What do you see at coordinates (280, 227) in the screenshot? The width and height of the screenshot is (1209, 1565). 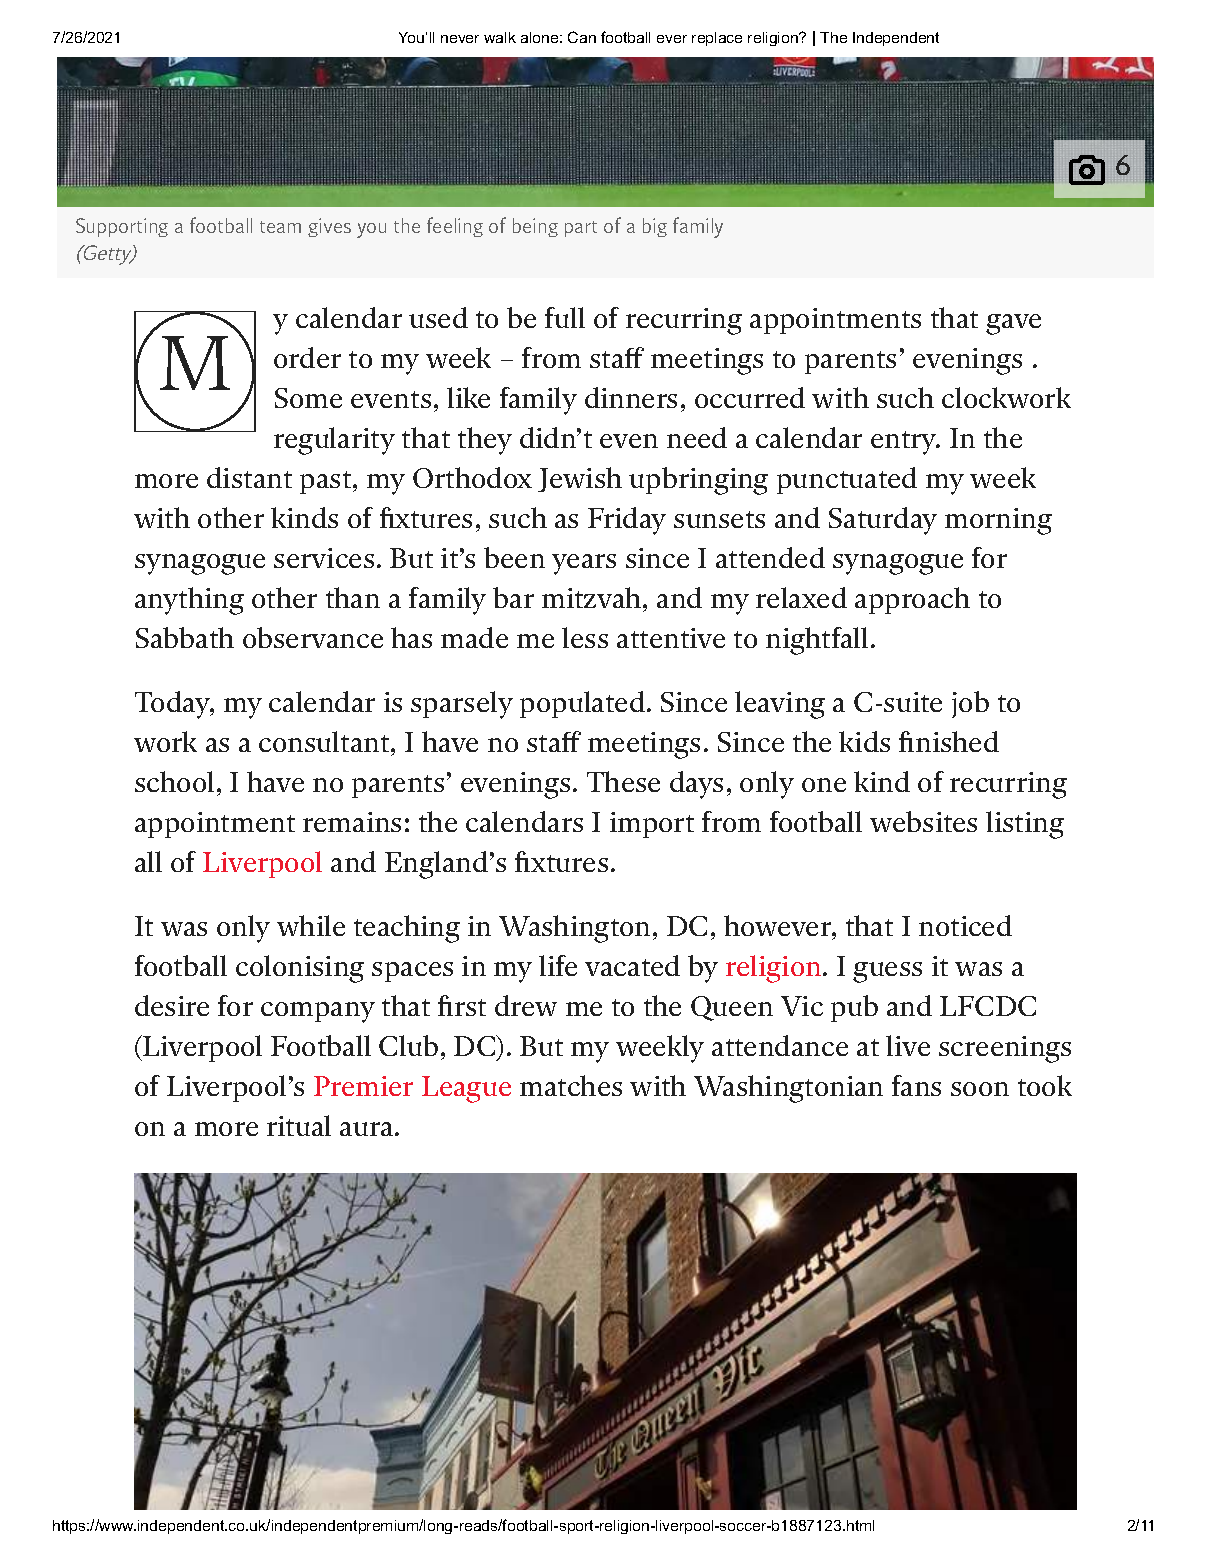 I see `team` at bounding box center [280, 227].
